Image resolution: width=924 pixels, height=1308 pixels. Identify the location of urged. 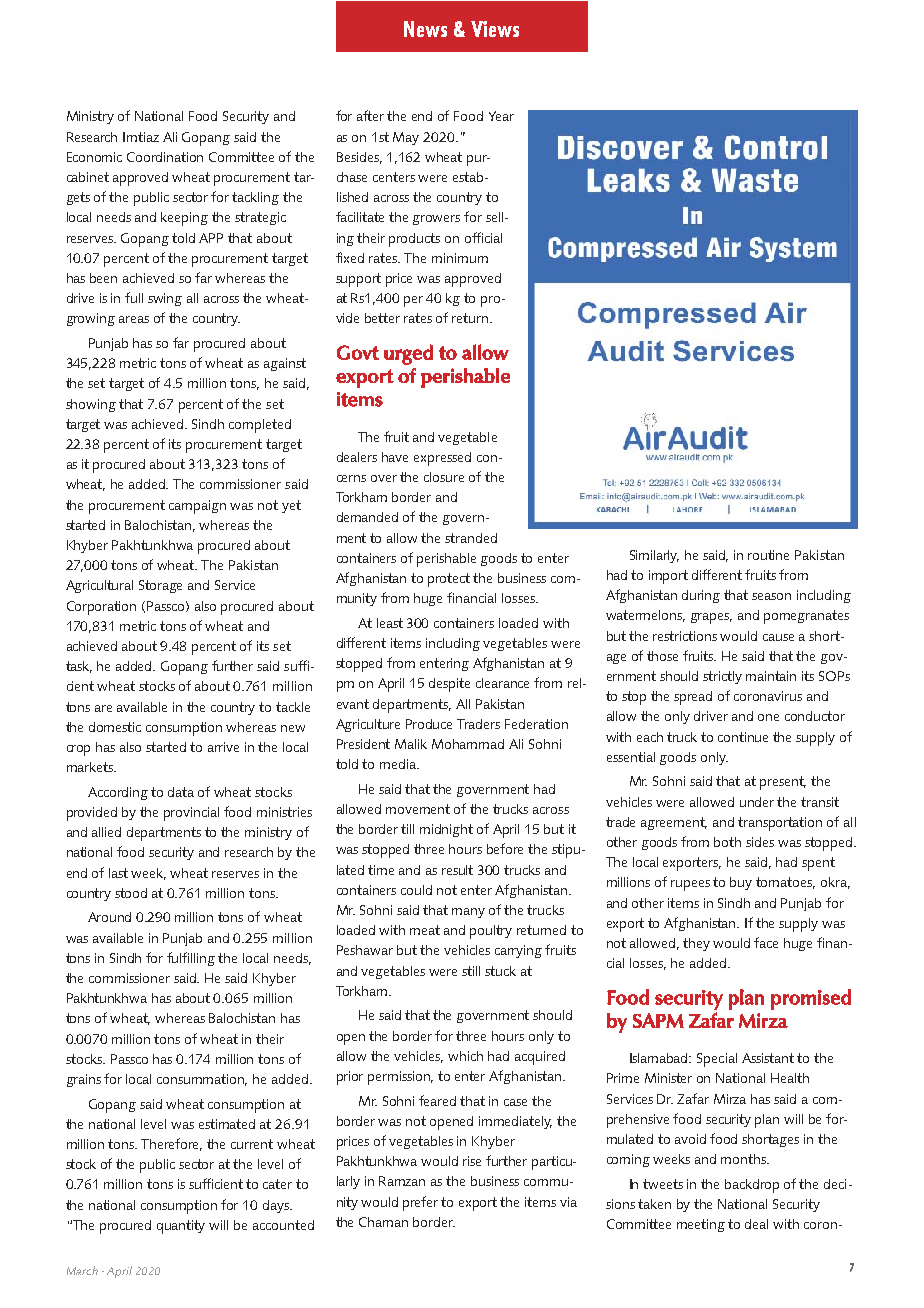
(408, 354).
